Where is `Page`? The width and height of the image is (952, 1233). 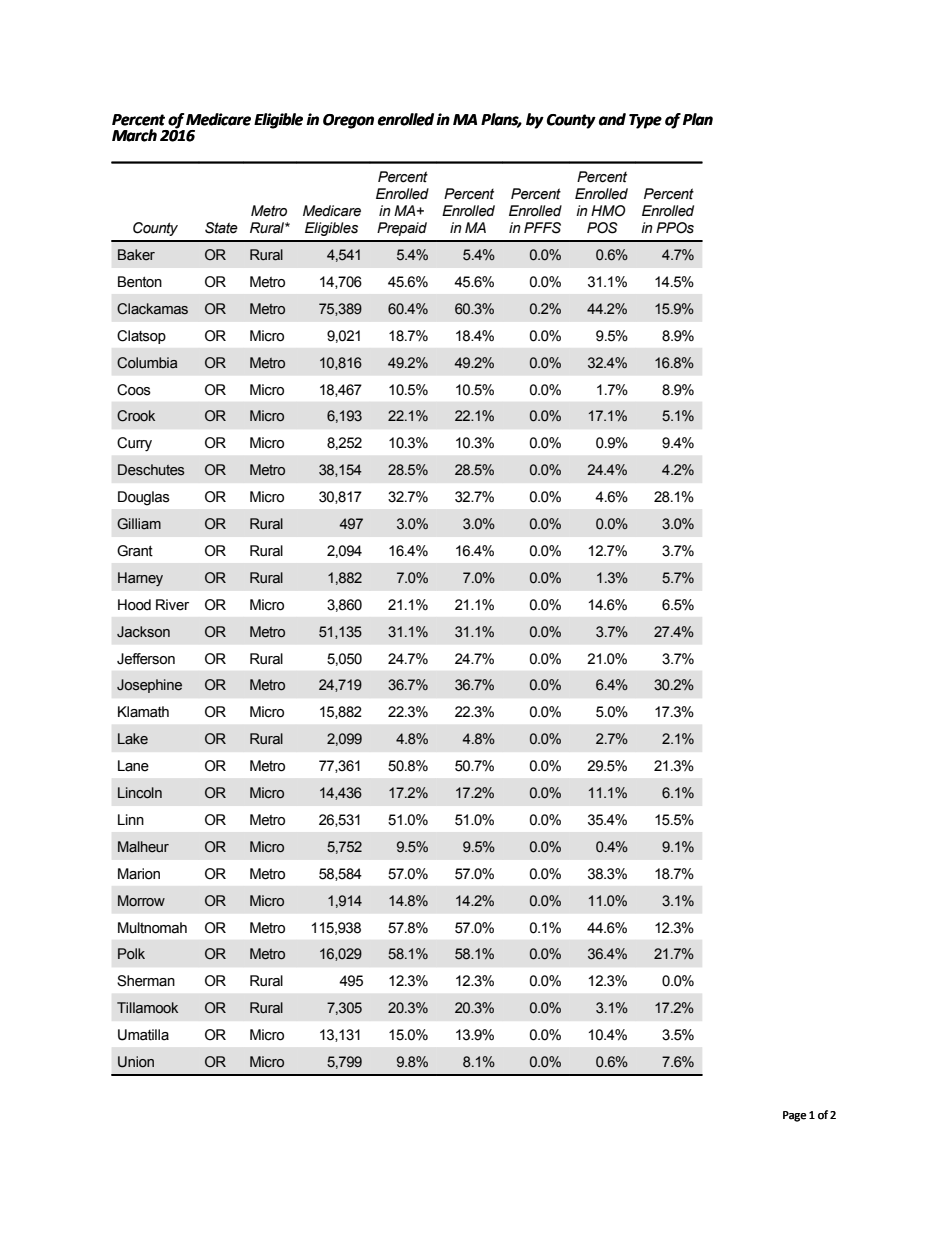 Page is located at coordinates (795, 1116).
